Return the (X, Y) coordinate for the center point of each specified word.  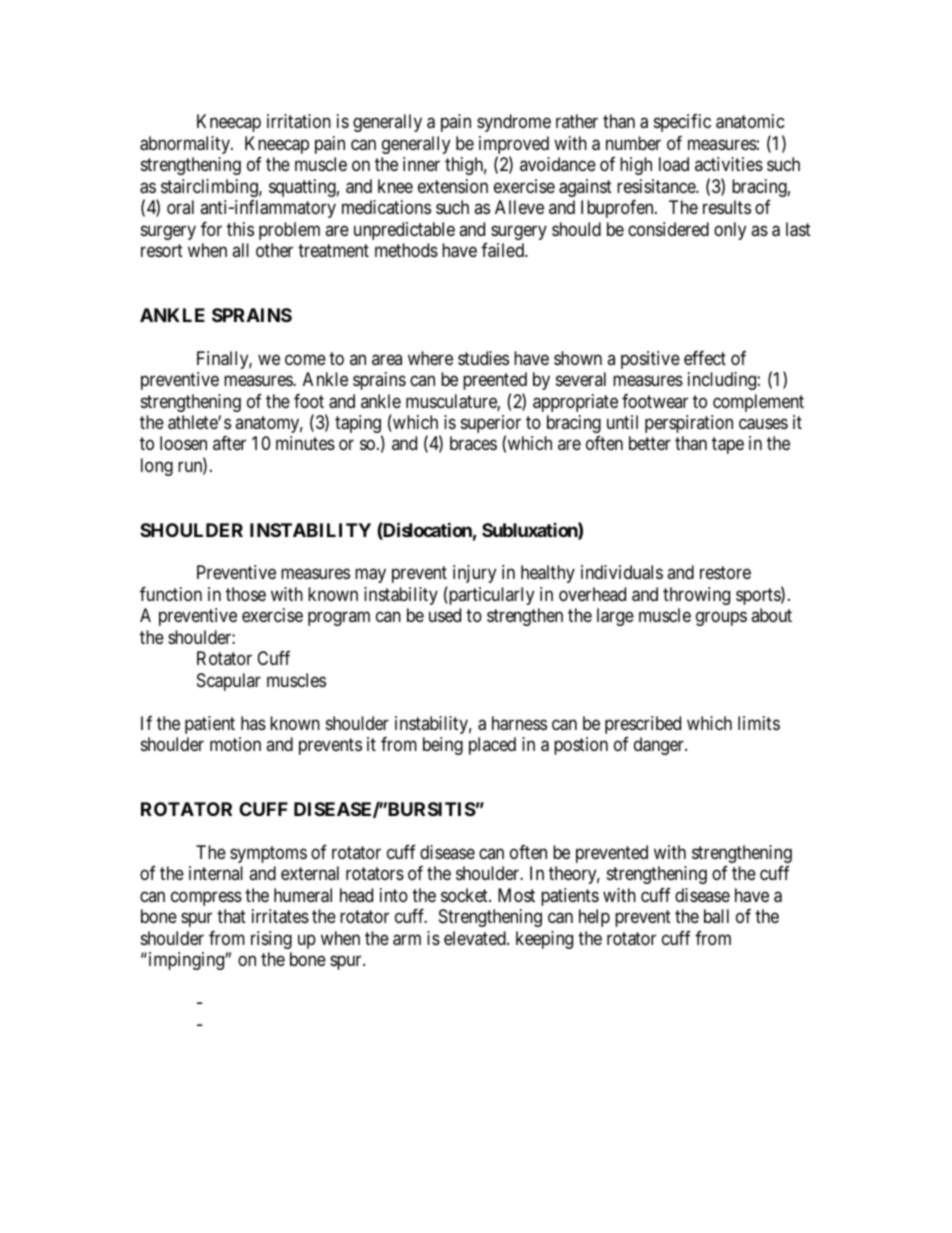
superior (491, 425)
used (445, 615)
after (229, 443)
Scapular (229, 682)
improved (514, 146)
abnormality (186, 145)
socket (465, 895)
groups (721, 619)
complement (758, 403)
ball (716, 916)
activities (729, 164)
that (231, 916)
